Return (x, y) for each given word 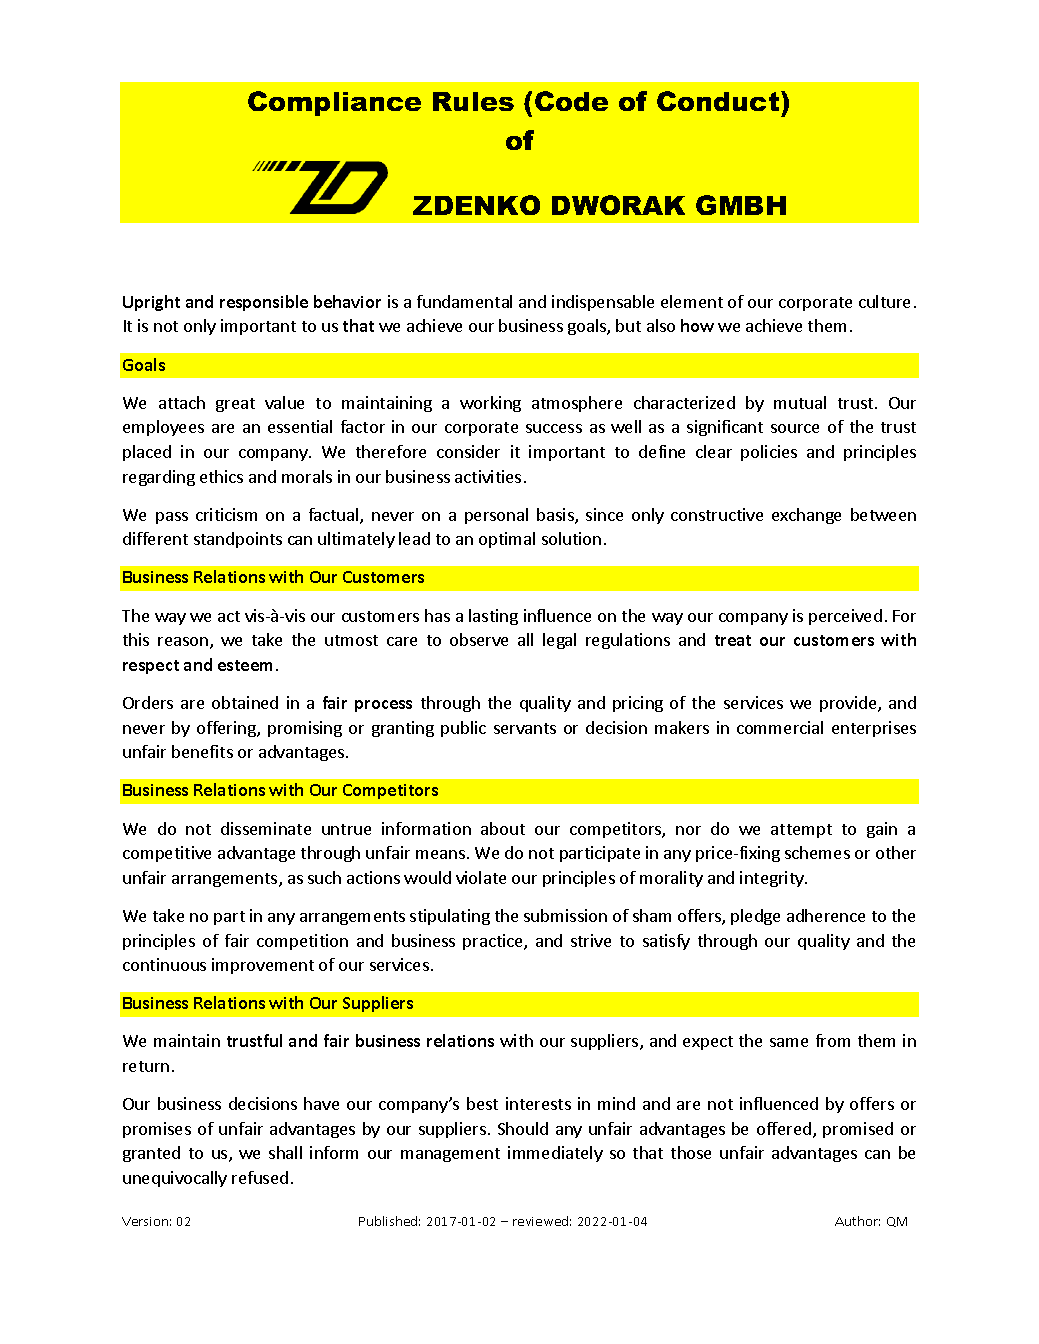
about (503, 828)
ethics (221, 476)
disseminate (266, 828)
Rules (473, 101)
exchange (806, 516)
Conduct (719, 101)
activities (488, 476)
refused (260, 1177)
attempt (801, 831)
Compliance (334, 103)
